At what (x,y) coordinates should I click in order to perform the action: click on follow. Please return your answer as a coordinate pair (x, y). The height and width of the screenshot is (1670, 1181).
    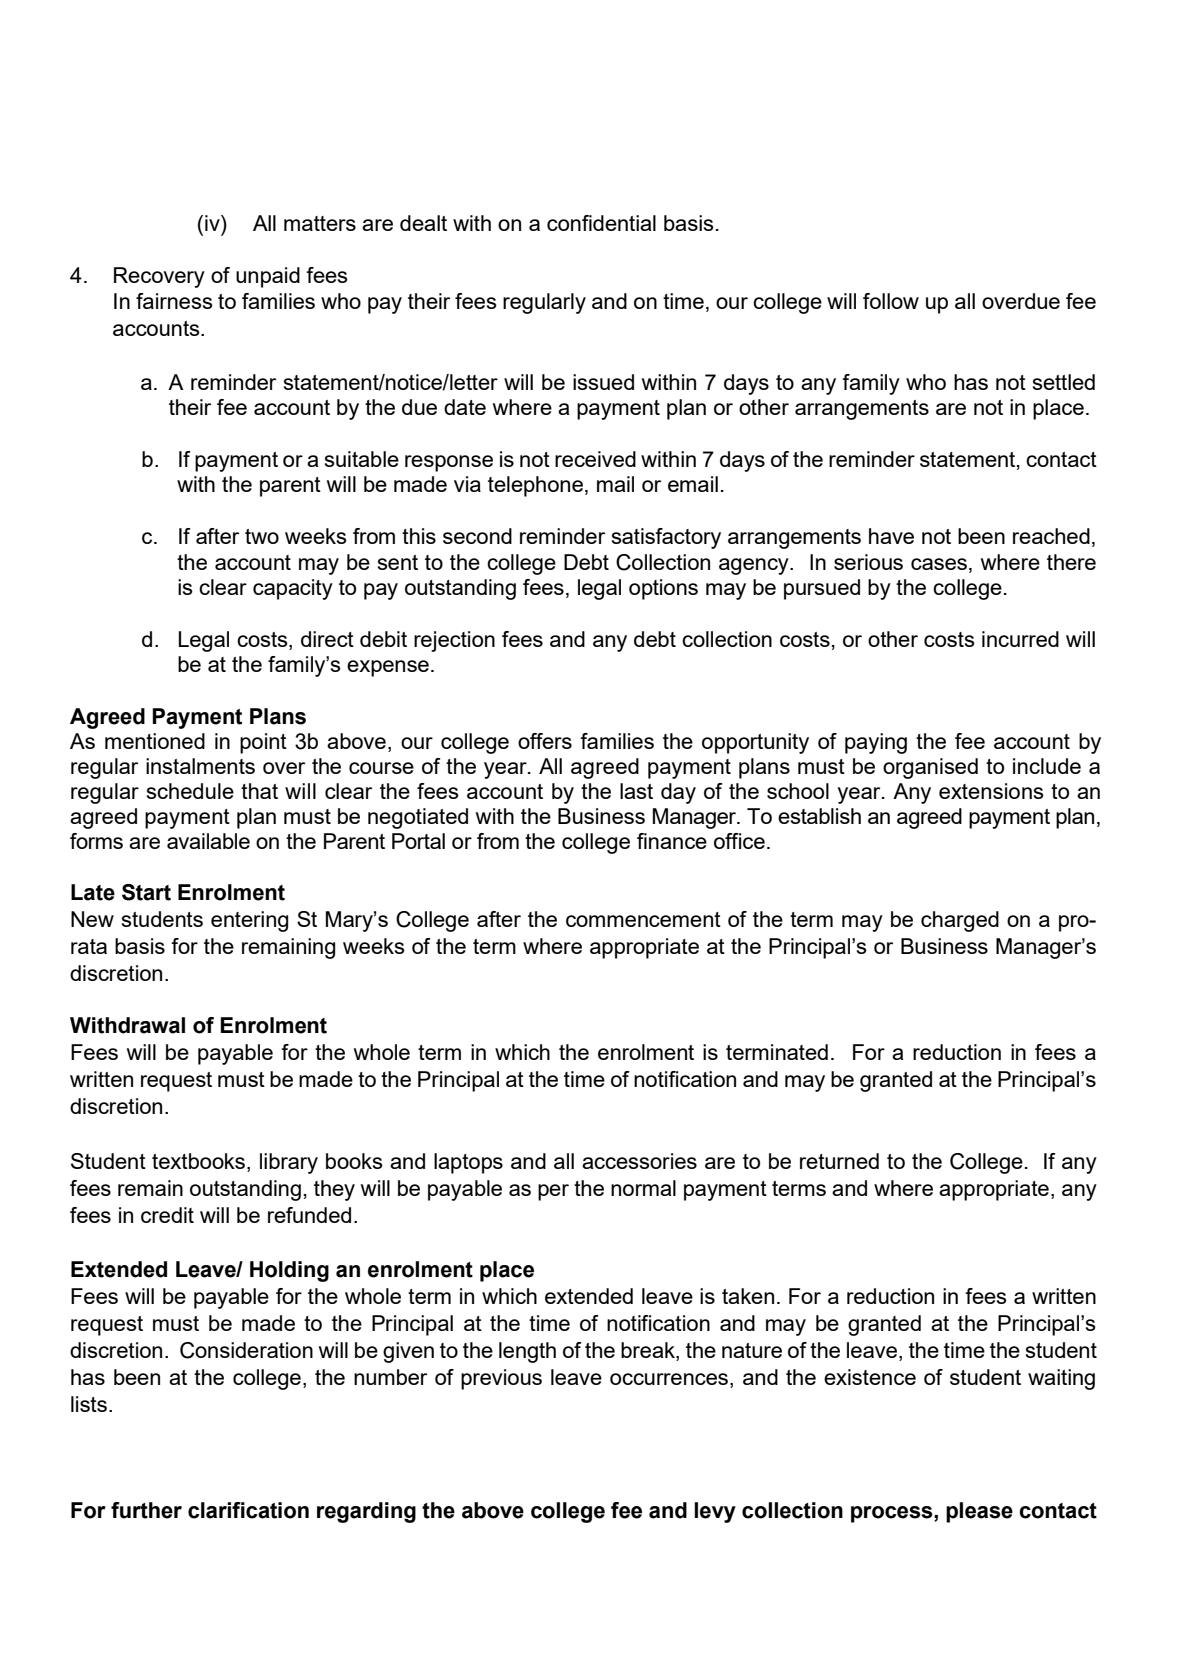
    Looking at the image, I should click on (891, 301).
